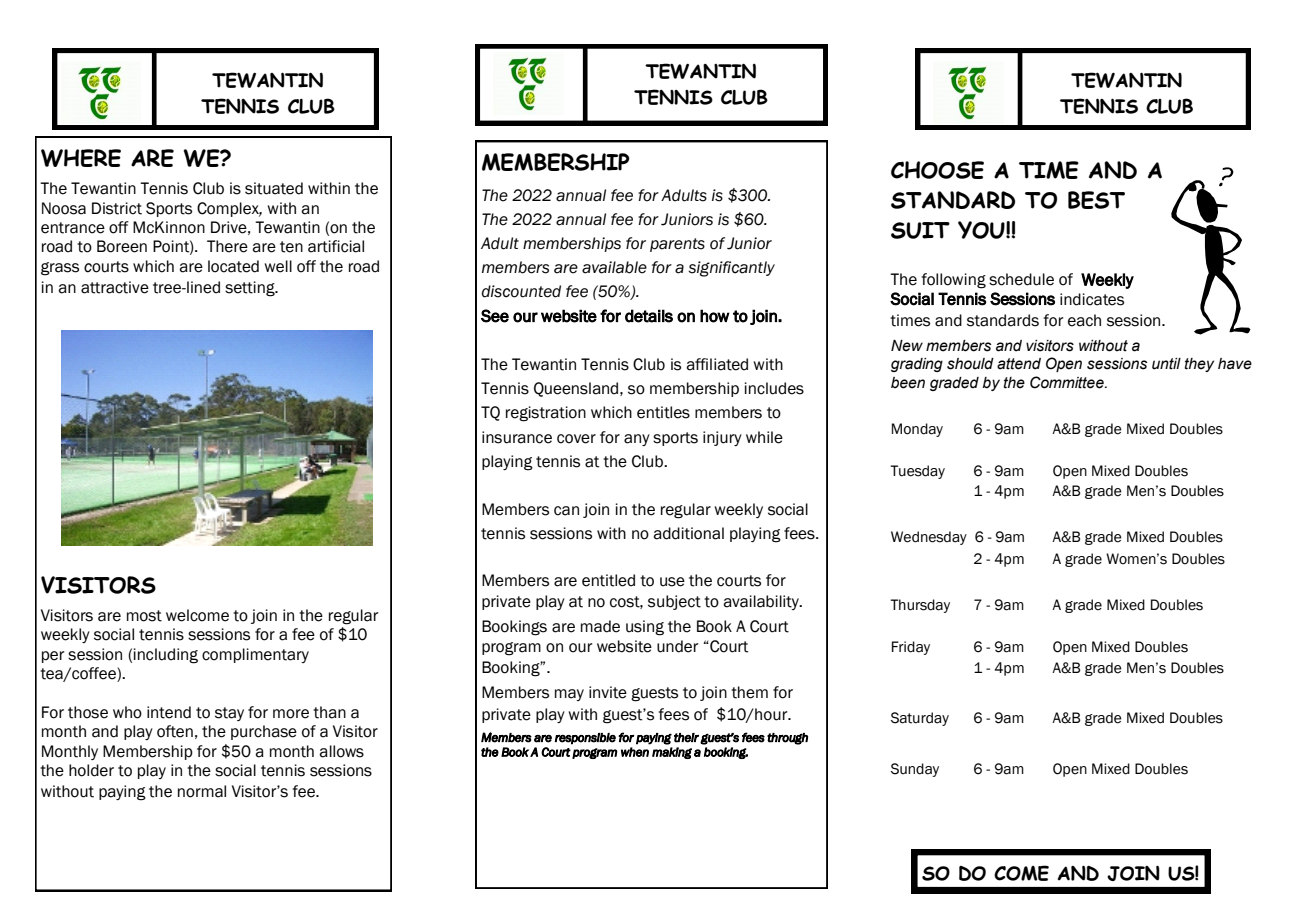 This image has height=924, width=1308. What do you see at coordinates (677, 245) in the image?
I see `parents` at bounding box center [677, 245].
